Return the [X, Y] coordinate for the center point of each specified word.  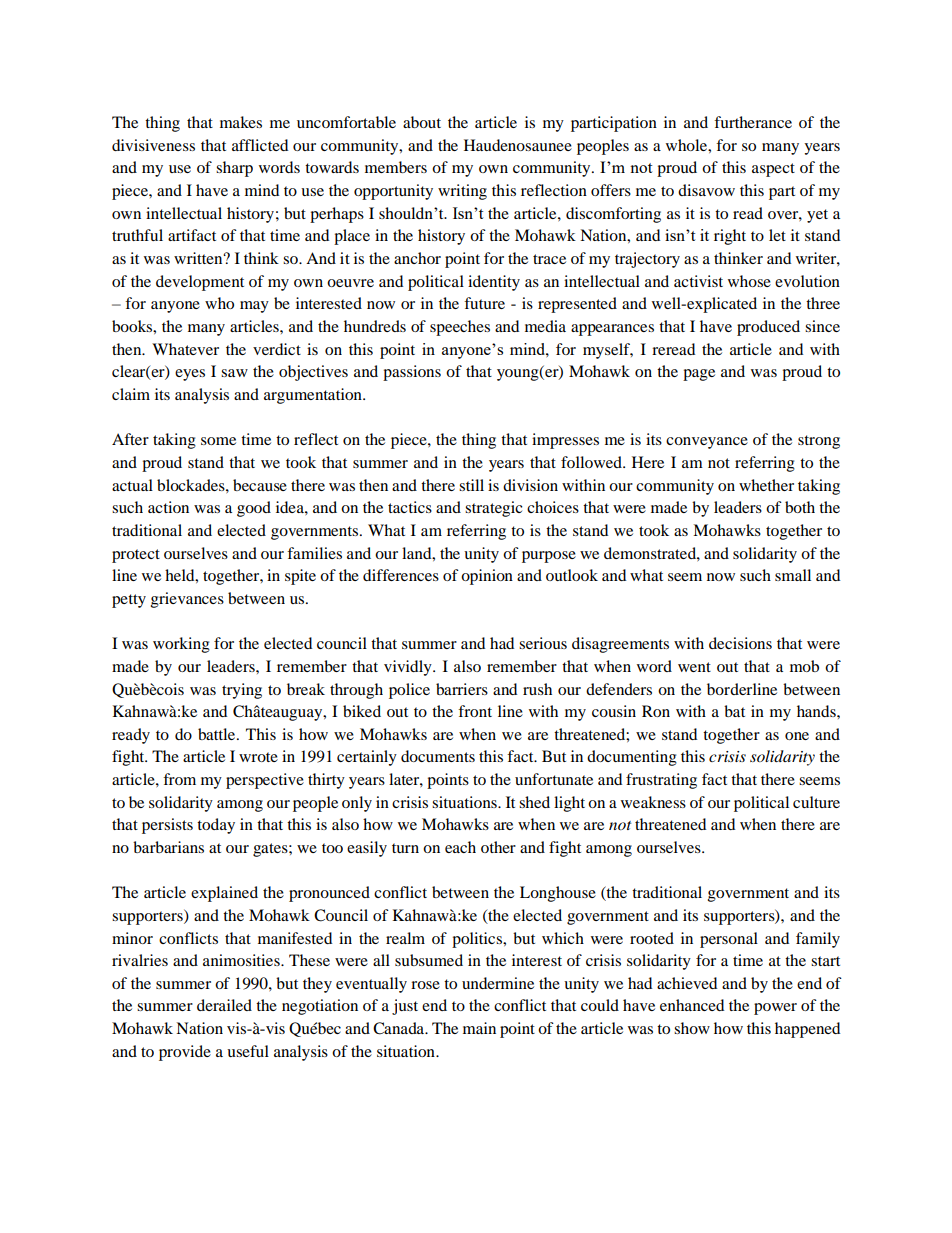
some [218, 441]
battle [218, 734]
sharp [234, 169]
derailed [224, 1005]
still [471, 485]
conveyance [707, 443]
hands [817, 711]
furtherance [753, 122]
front [475, 711]
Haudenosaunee [518, 145]
